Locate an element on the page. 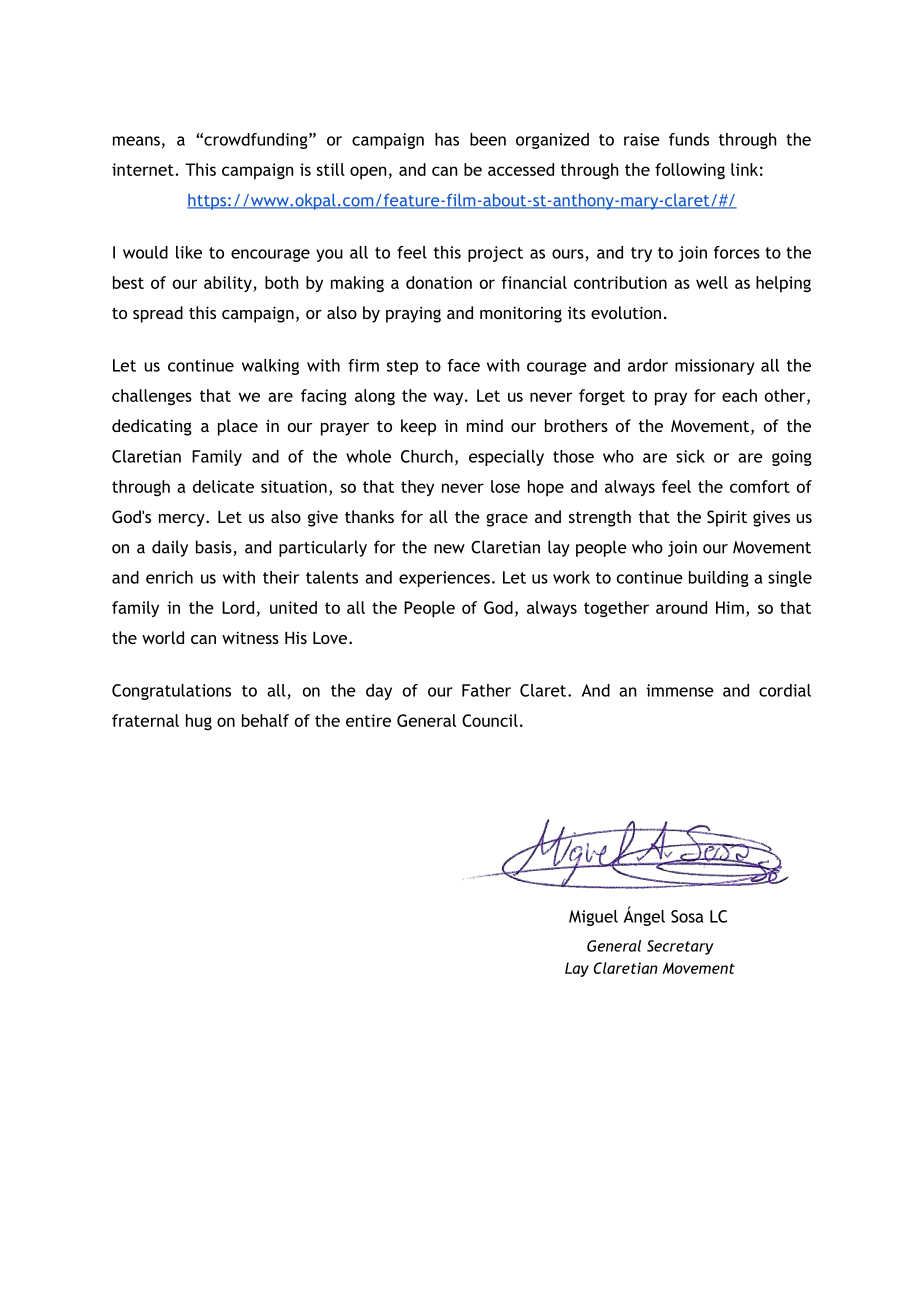 This page has height=1308, width=924. place is located at coordinates (238, 427).
